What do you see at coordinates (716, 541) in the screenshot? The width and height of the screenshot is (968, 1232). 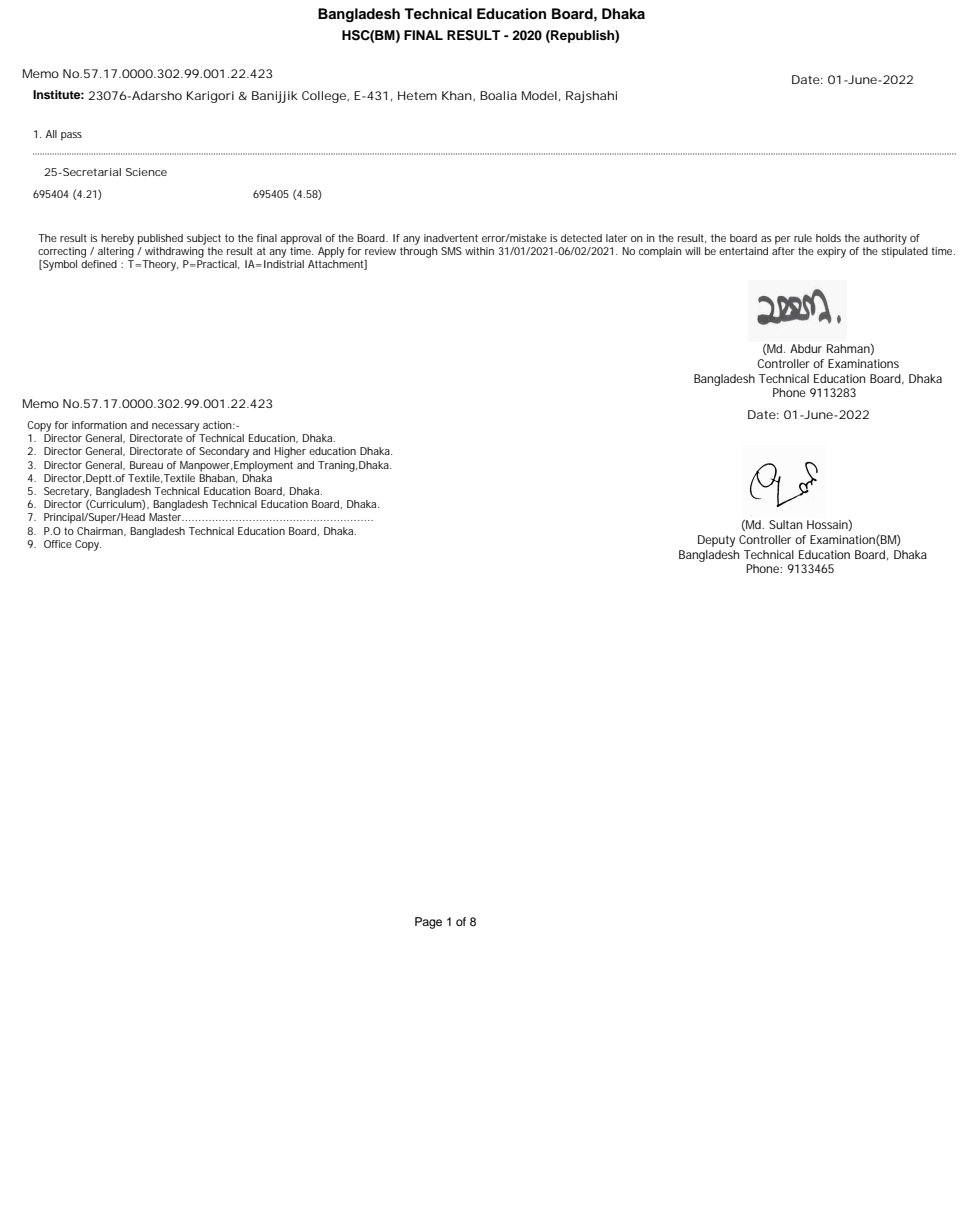 I see `Deputy` at bounding box center [716, 541].
